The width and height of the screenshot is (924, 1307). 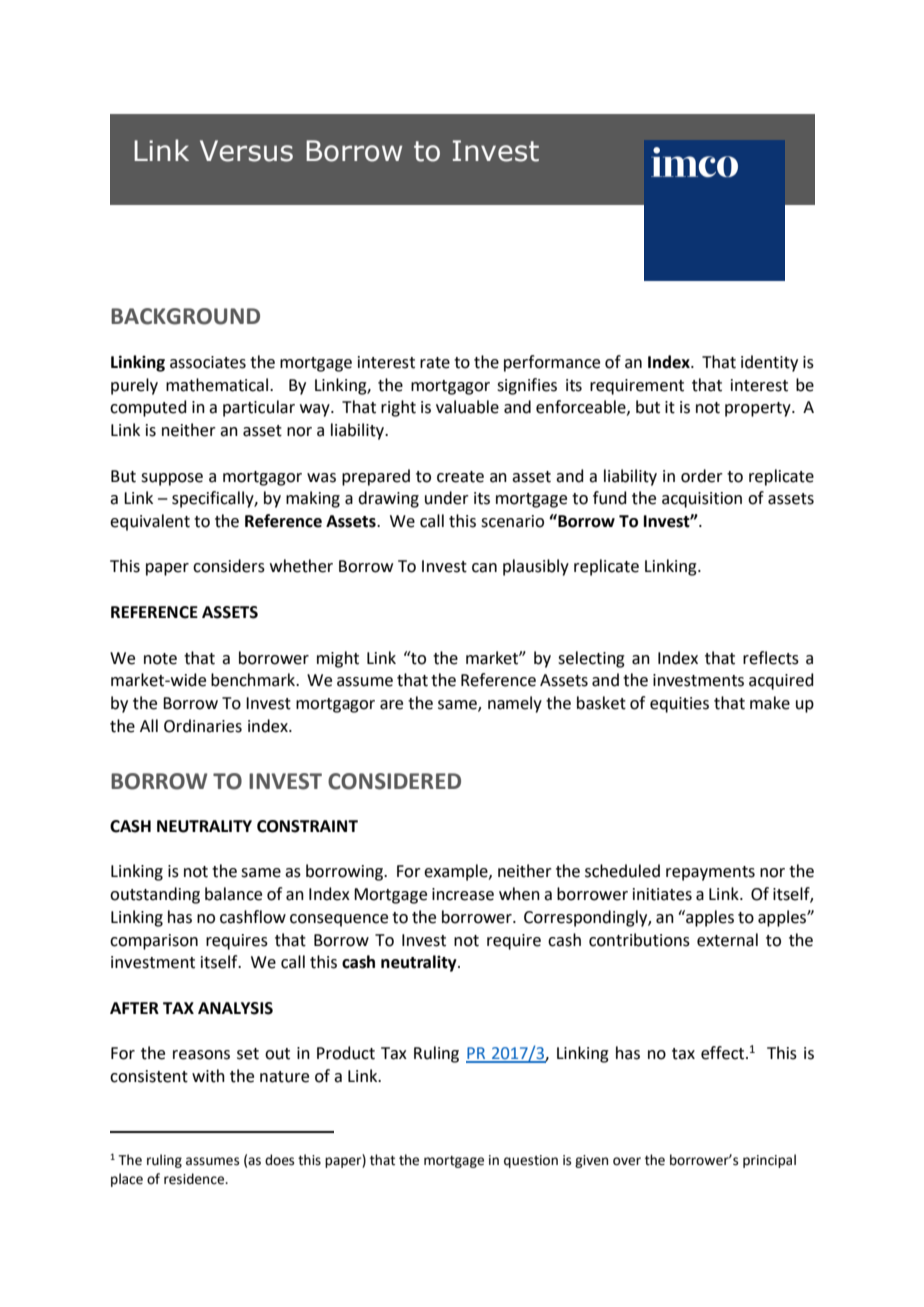 I want to click on residence, so click(x=195, y=1179).
